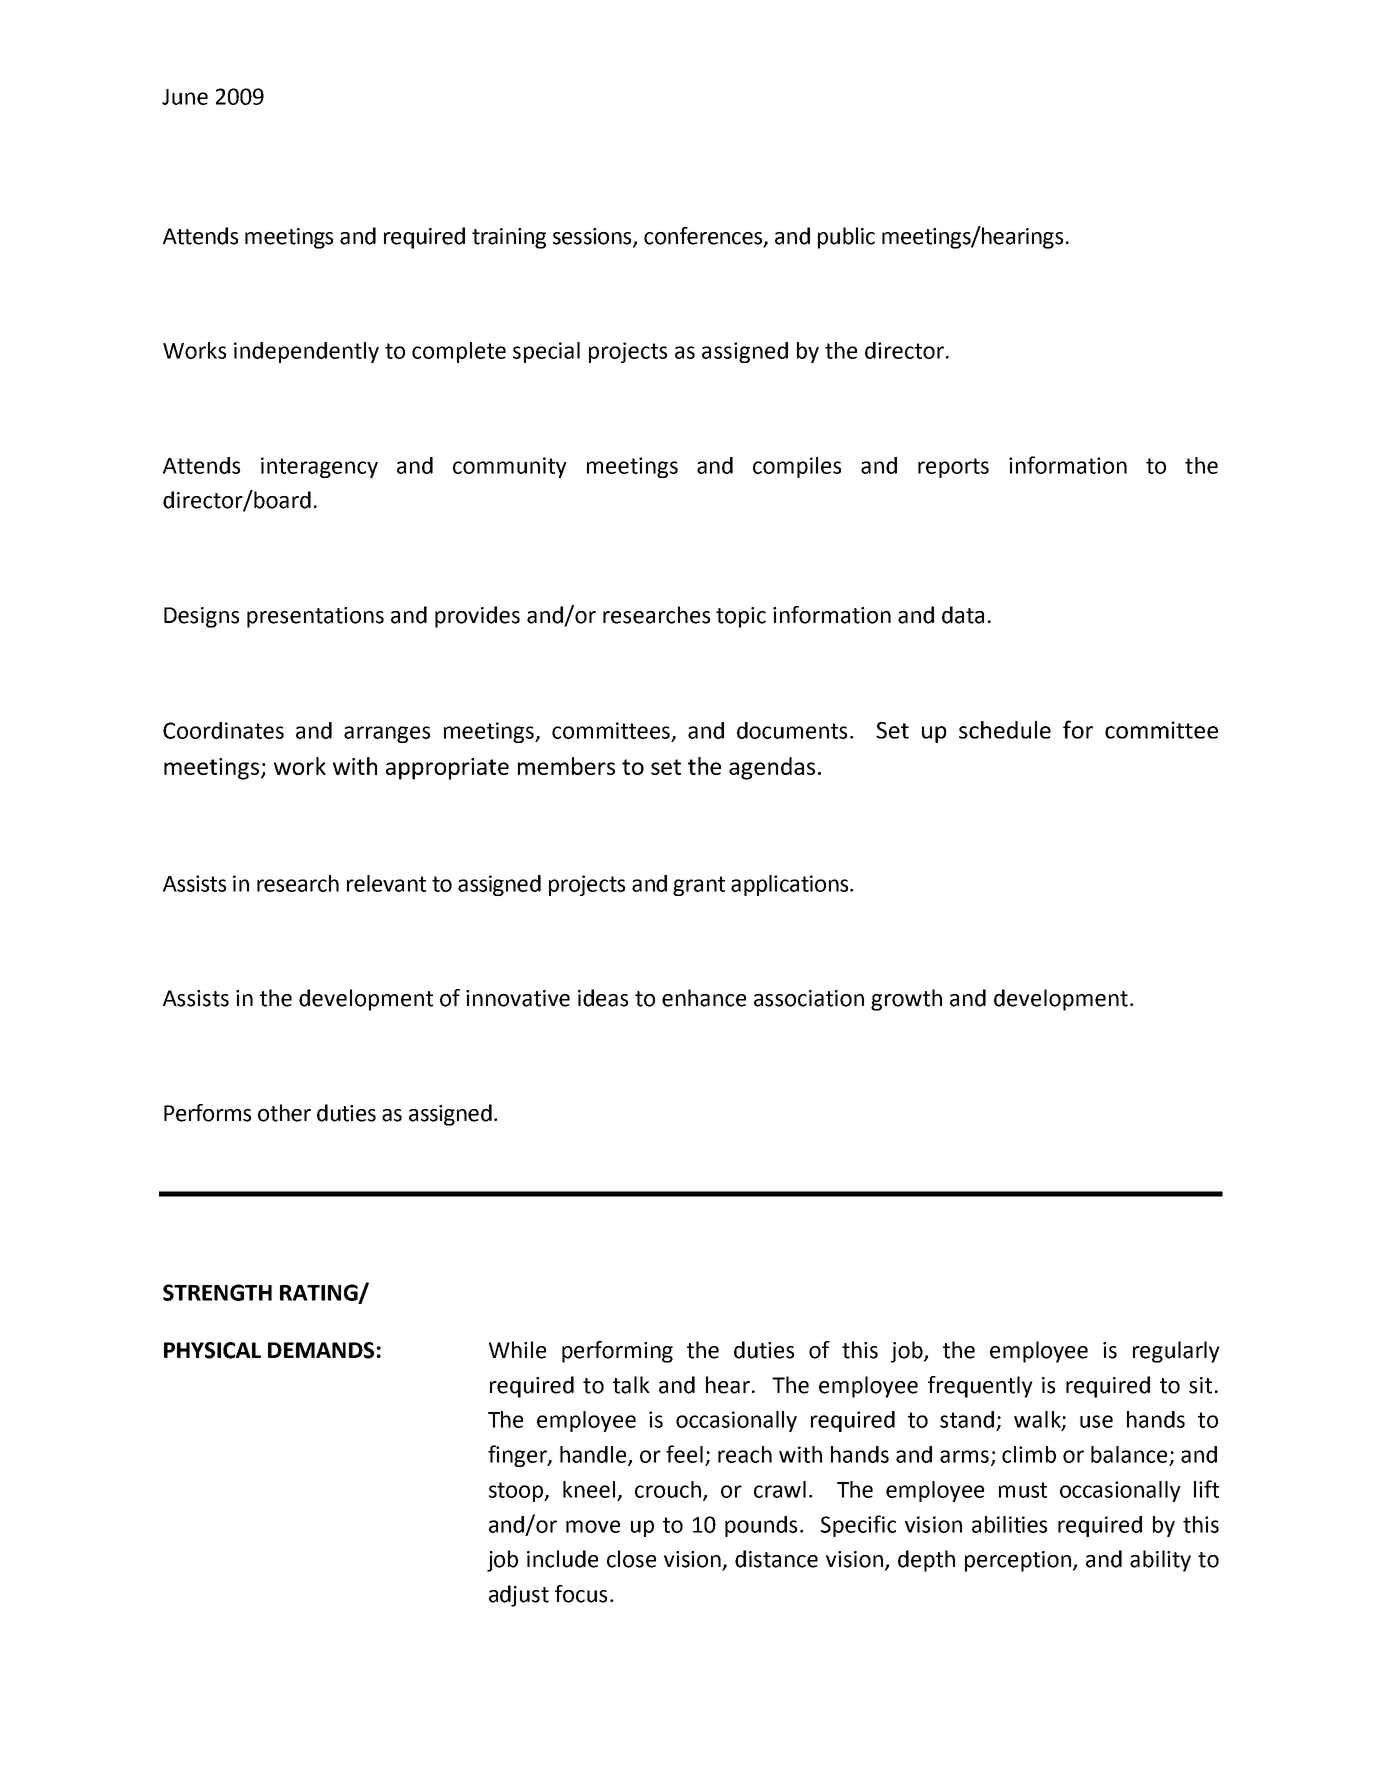 This screenshot has height=1788, width=1382. Describe the element at coordinates (1176, 1352) in the screenshot. I see `regularly` at that location.
